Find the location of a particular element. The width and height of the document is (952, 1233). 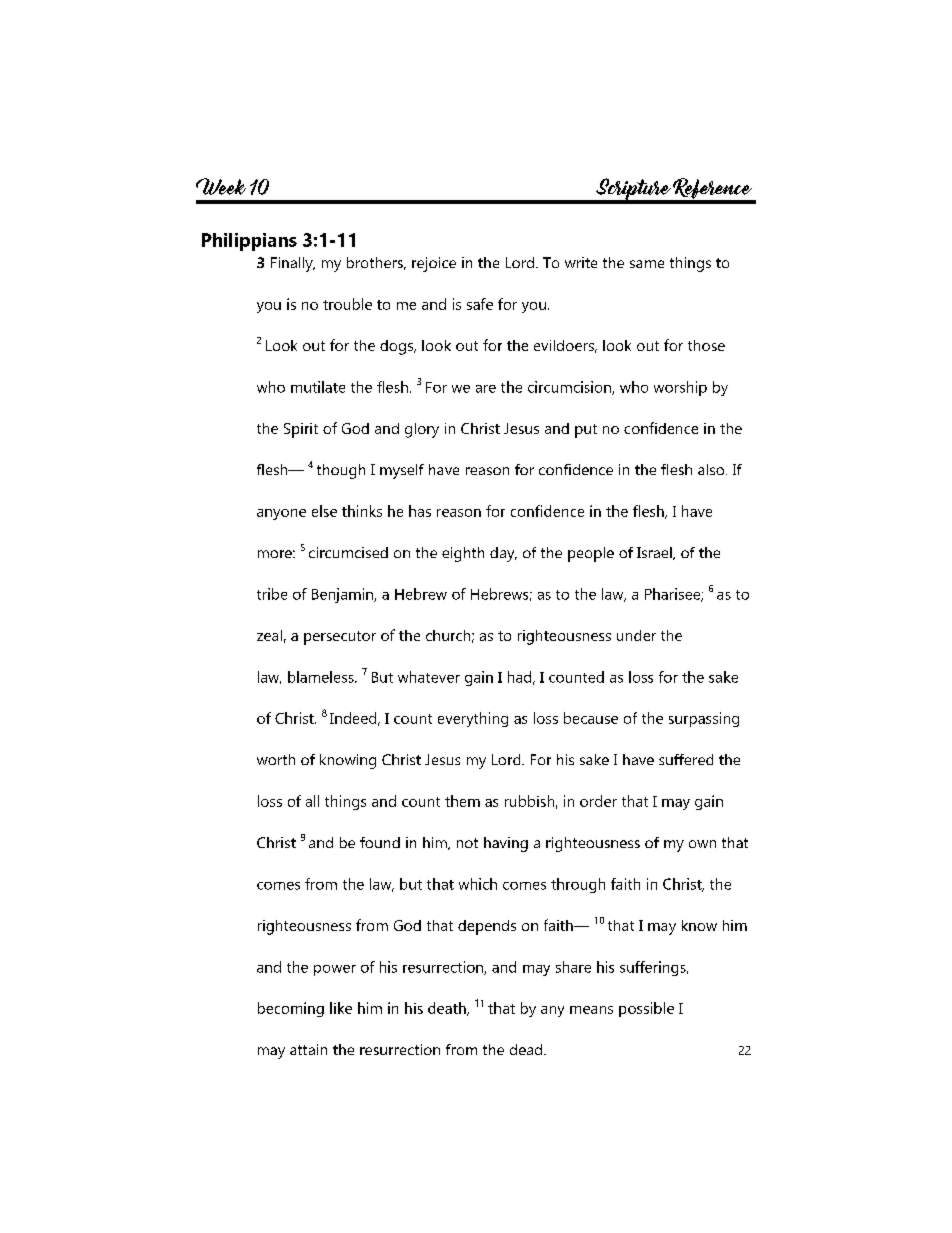

found is located at coordinates (380, 842).
